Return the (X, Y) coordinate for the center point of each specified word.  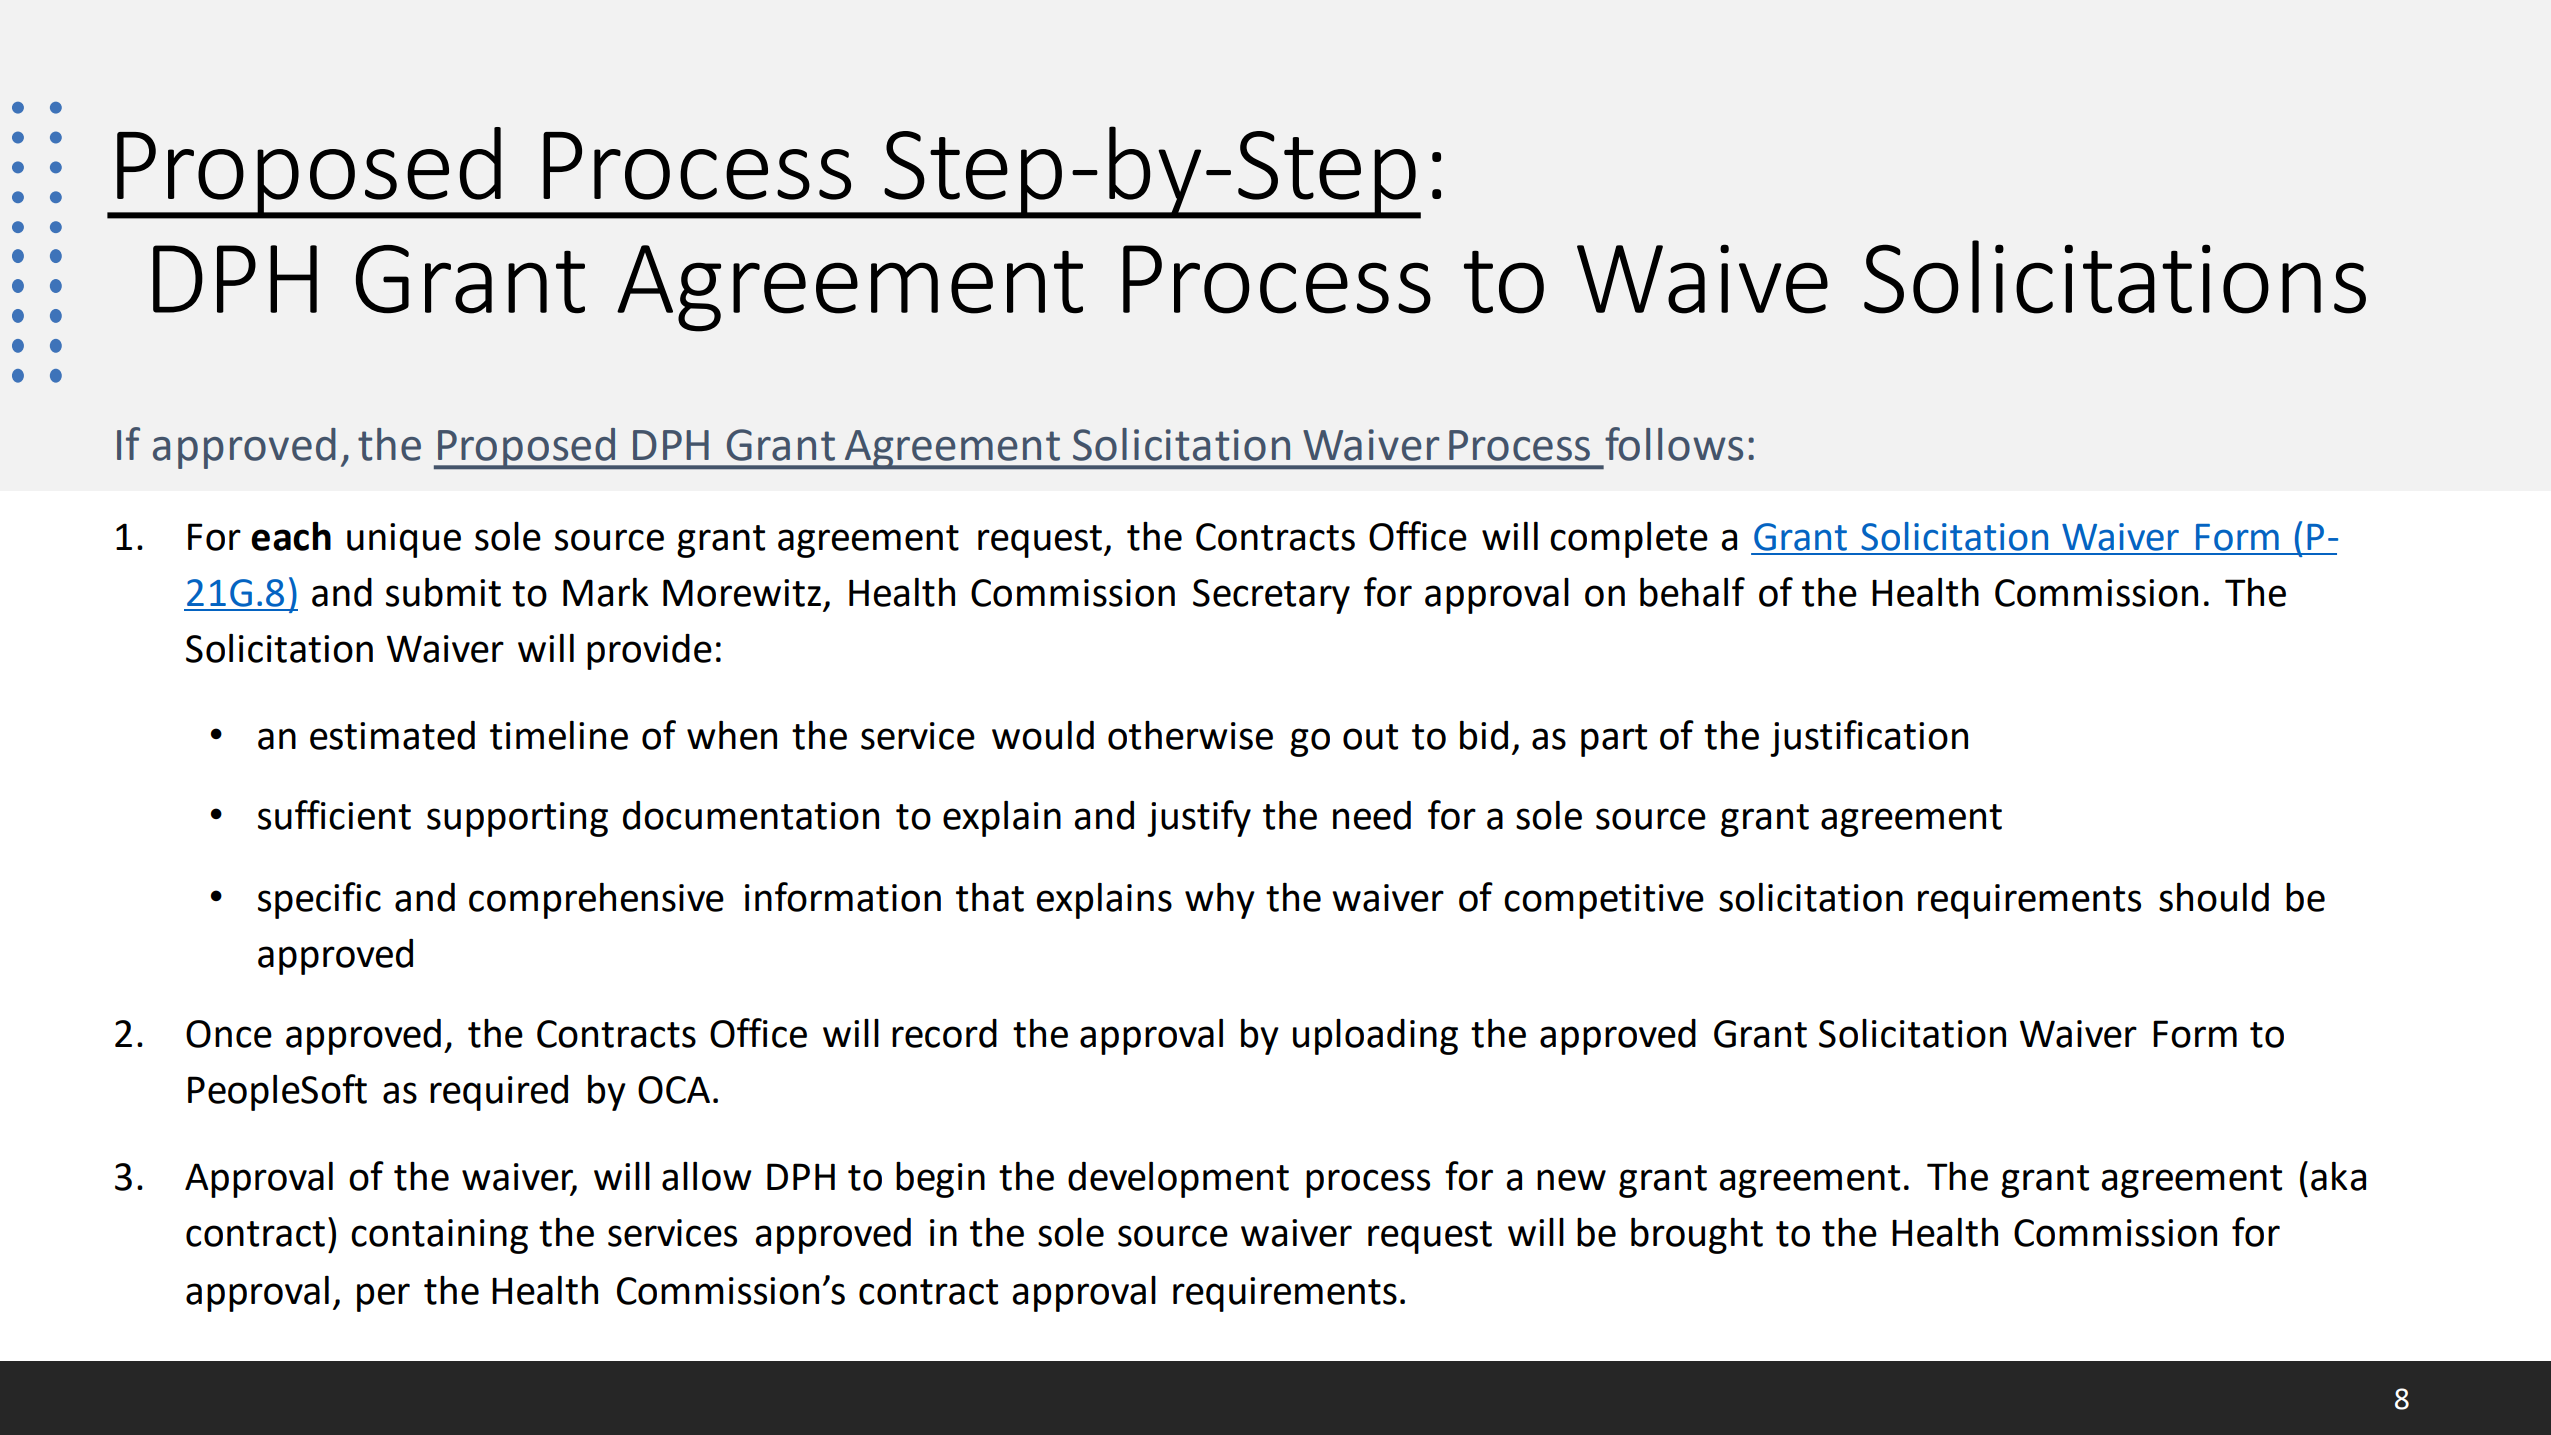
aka (2338, 1176)
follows (1674, 444)
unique (404, 540)
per (383, 1297)
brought (1697, 1236)
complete (1629, 540)
